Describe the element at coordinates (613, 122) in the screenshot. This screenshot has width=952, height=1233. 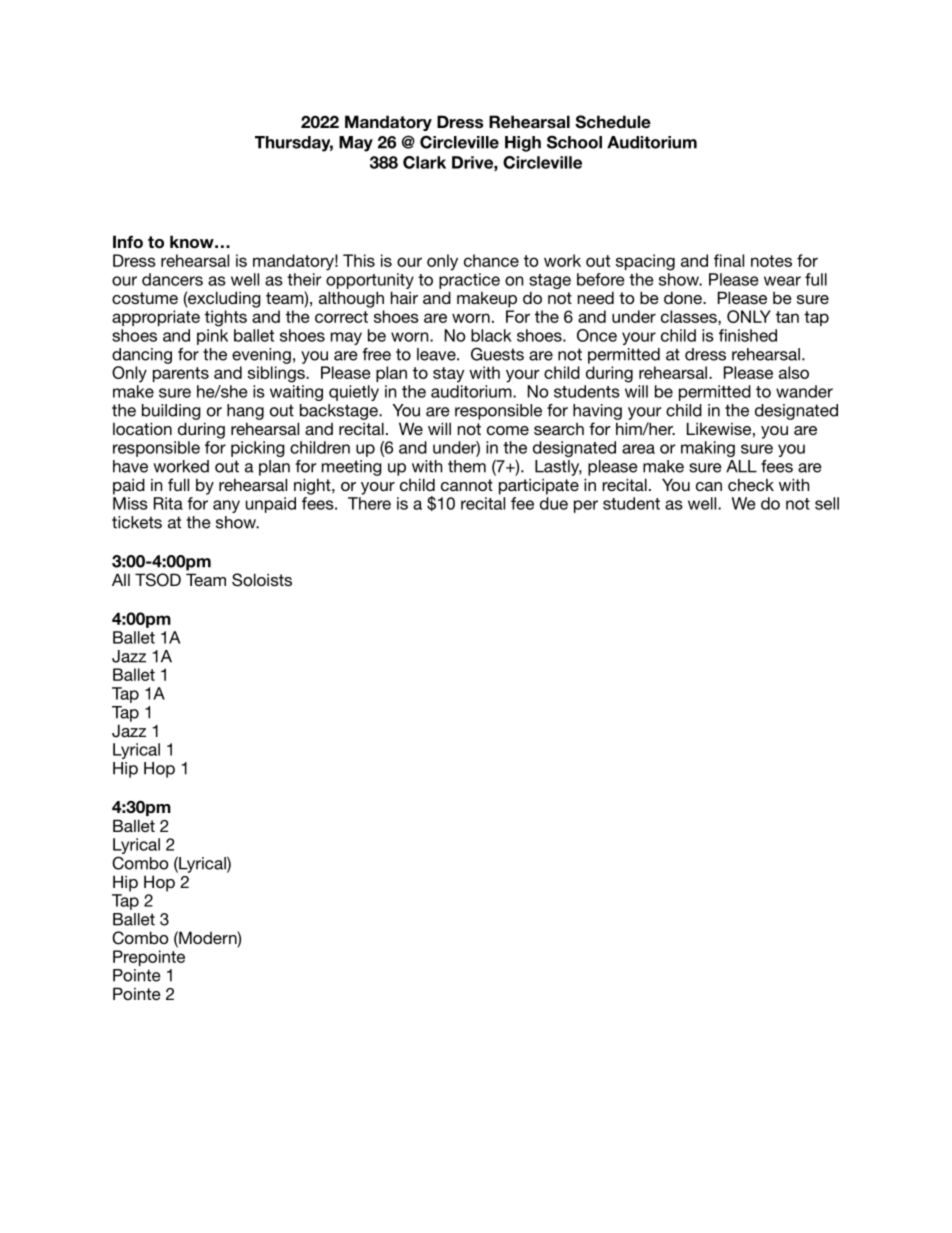
I see `Schedule` at that location.
